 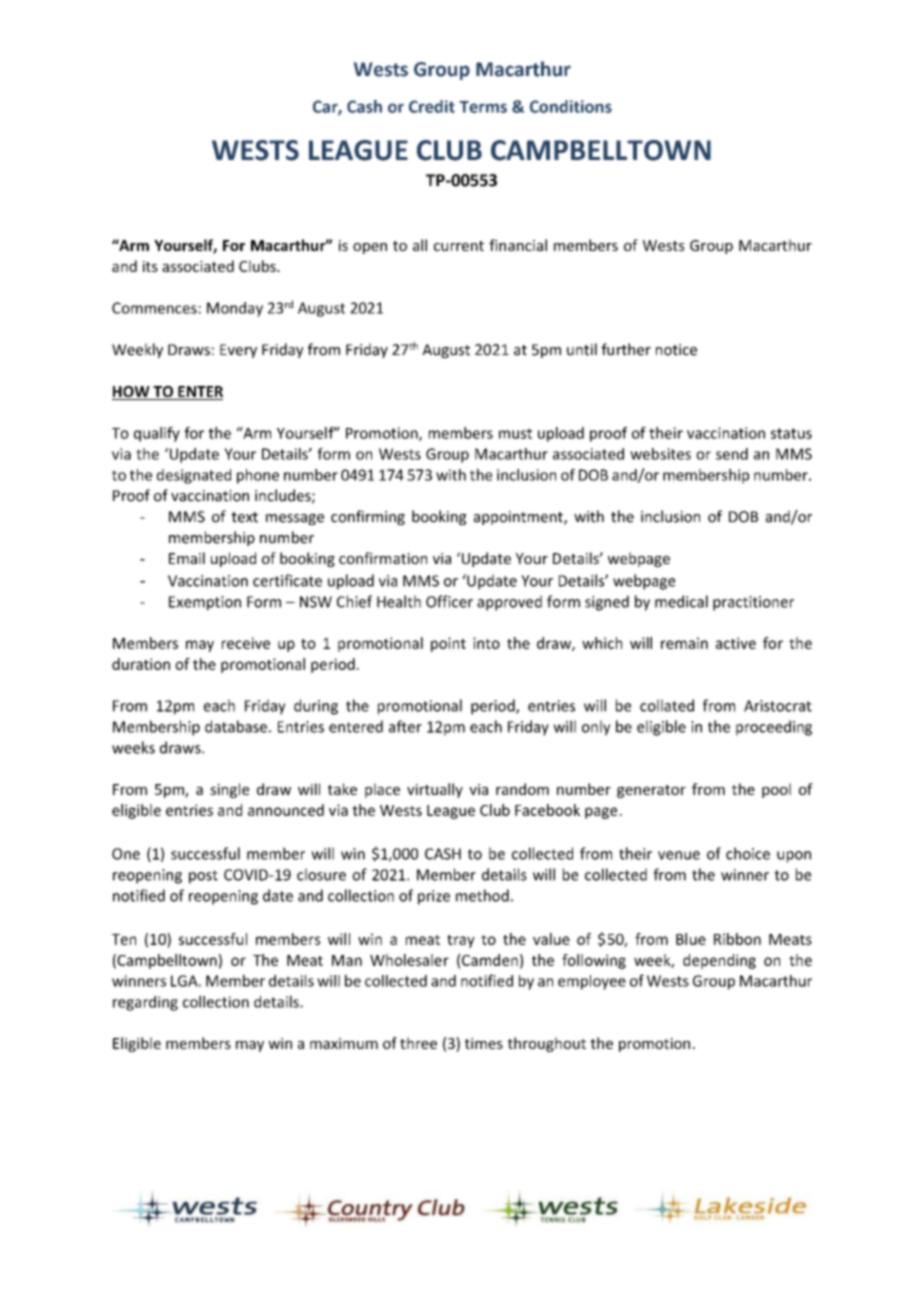 I want to click on times, so click(x=484, y=1043).
